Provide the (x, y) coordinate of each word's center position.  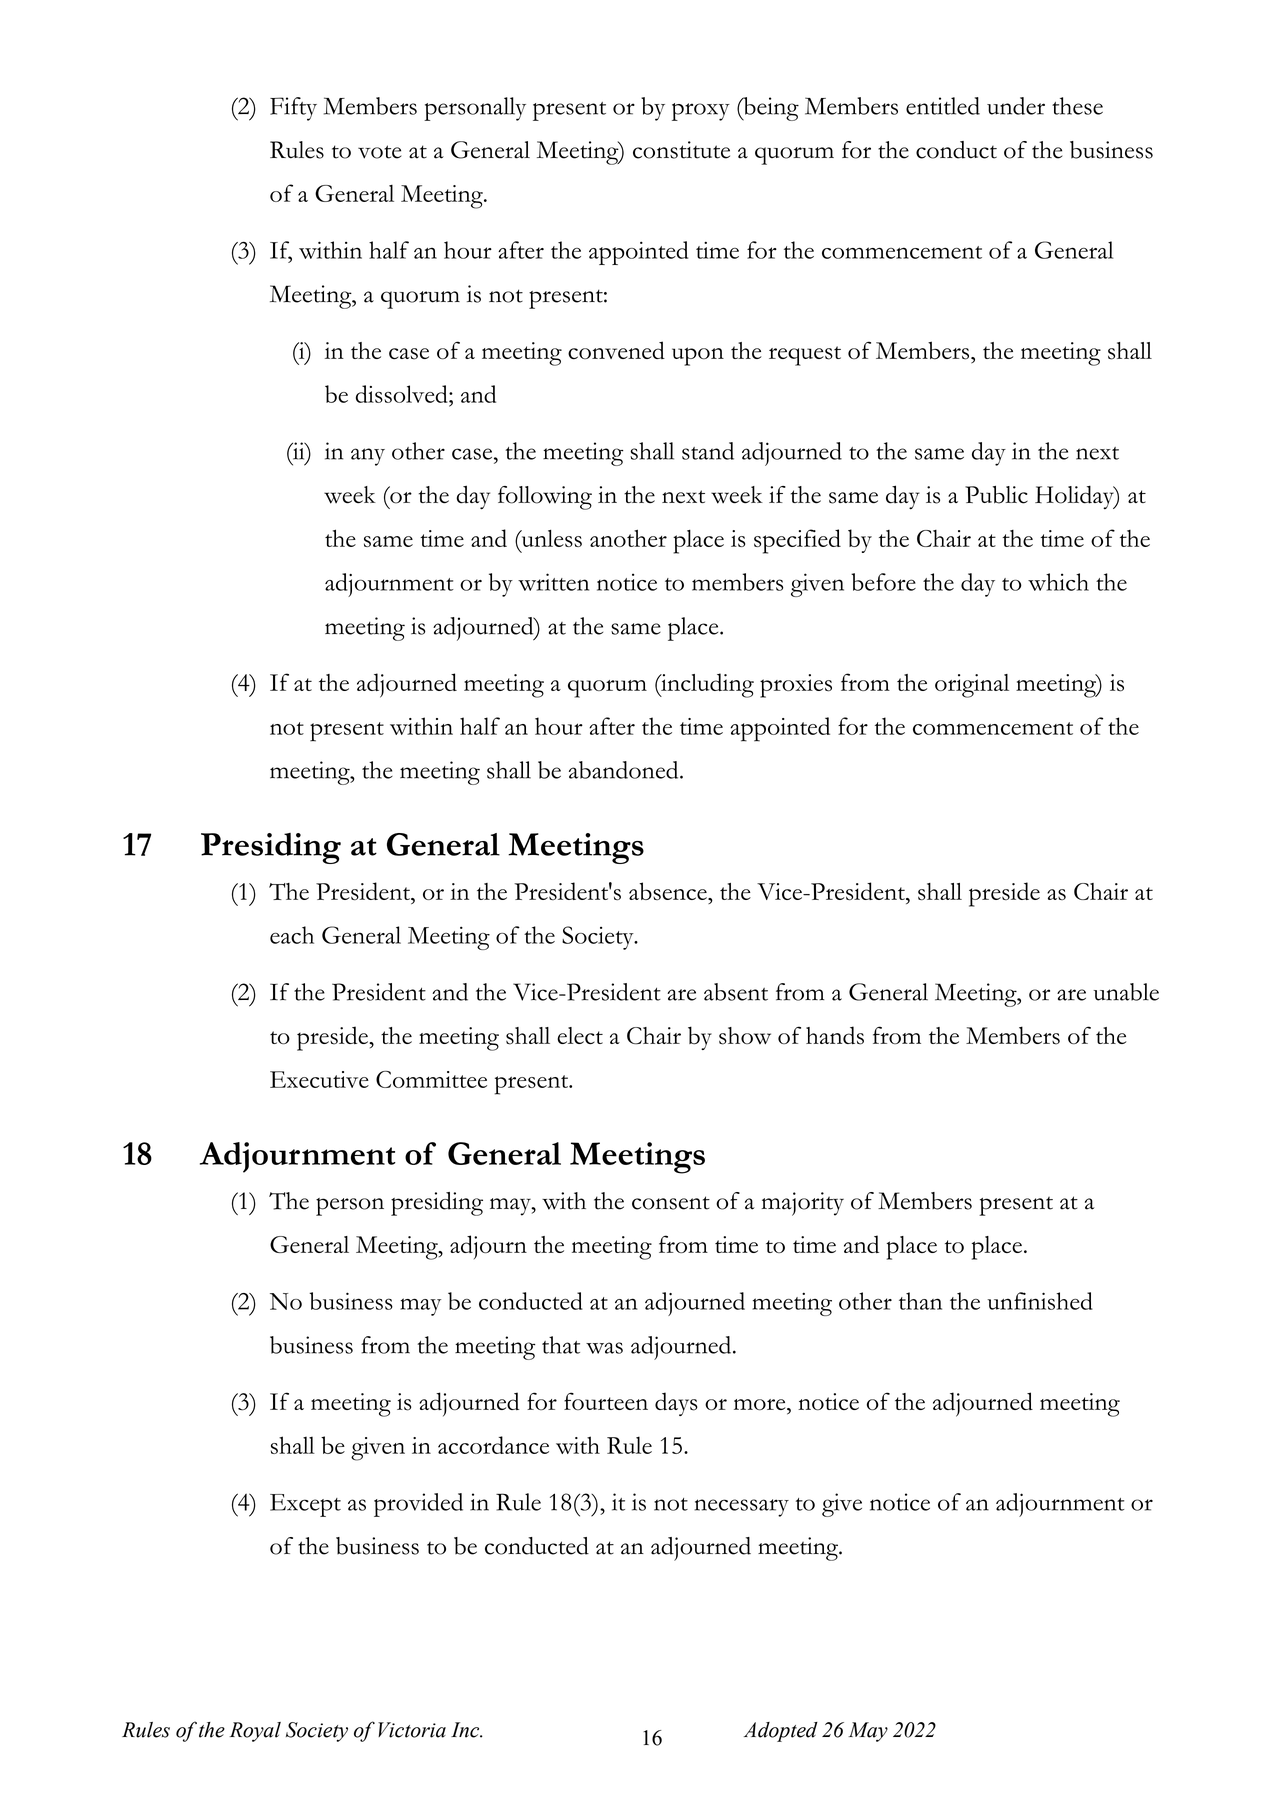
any (368, 457)
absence (669, 891)
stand (708, 451)
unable (1126, 992)
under (1016, 106)
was (604, 1348)
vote (379, 152)
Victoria (412, 1730)
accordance (493, 1445)
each (292, 935)
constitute (681, 150)
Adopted (781, 1732)
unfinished (1040, 1301)
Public (996, 495)
